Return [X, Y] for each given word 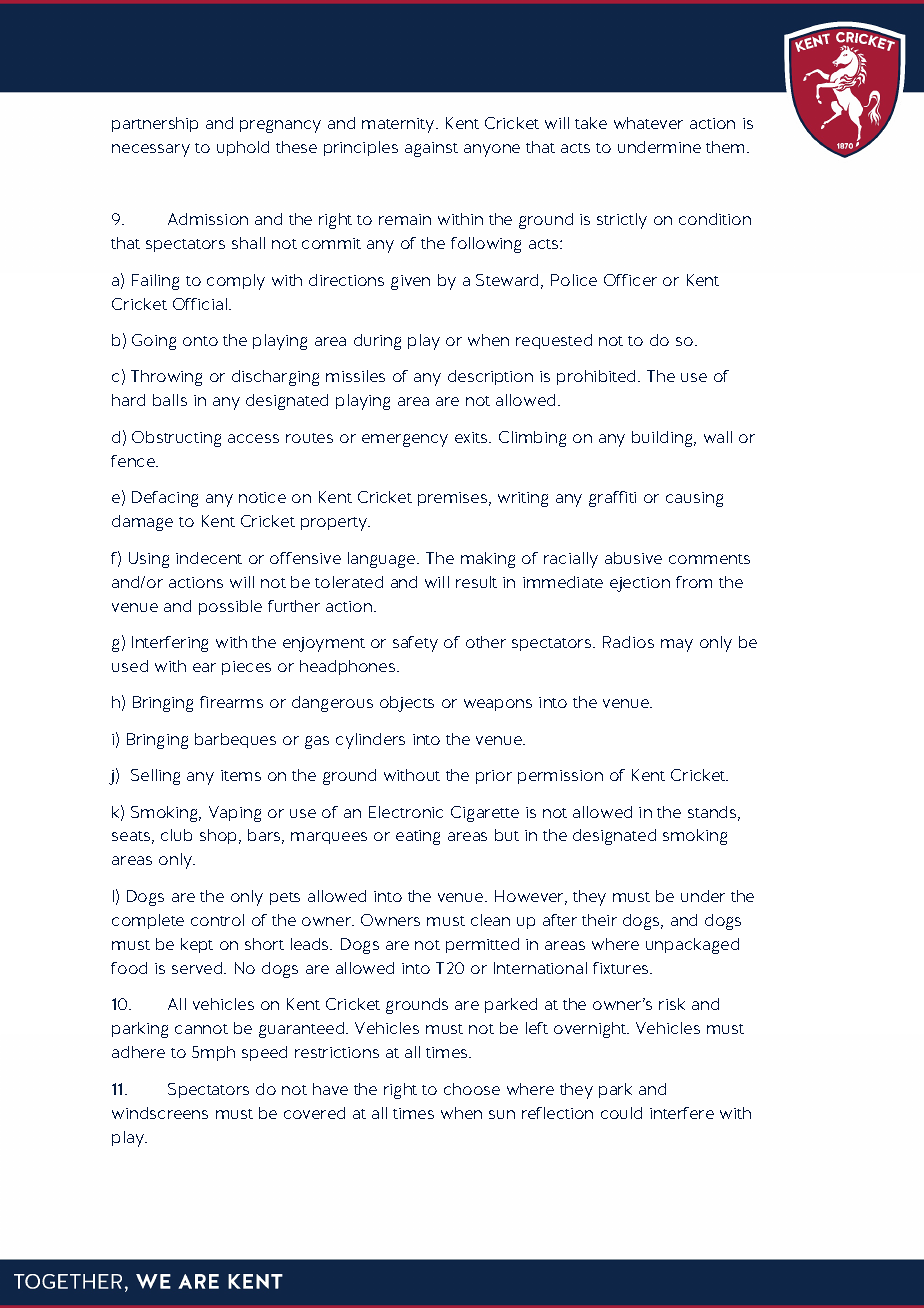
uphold [243, 148]
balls [170, 400]
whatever [648, 123]
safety [415, 644]
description [490, 377]
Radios [628, 642]
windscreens [160, 1113]
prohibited [596, 377]
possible [230, 607]
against [431, 149]
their [599, 920]
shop [220, 836]
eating [418, 837]
